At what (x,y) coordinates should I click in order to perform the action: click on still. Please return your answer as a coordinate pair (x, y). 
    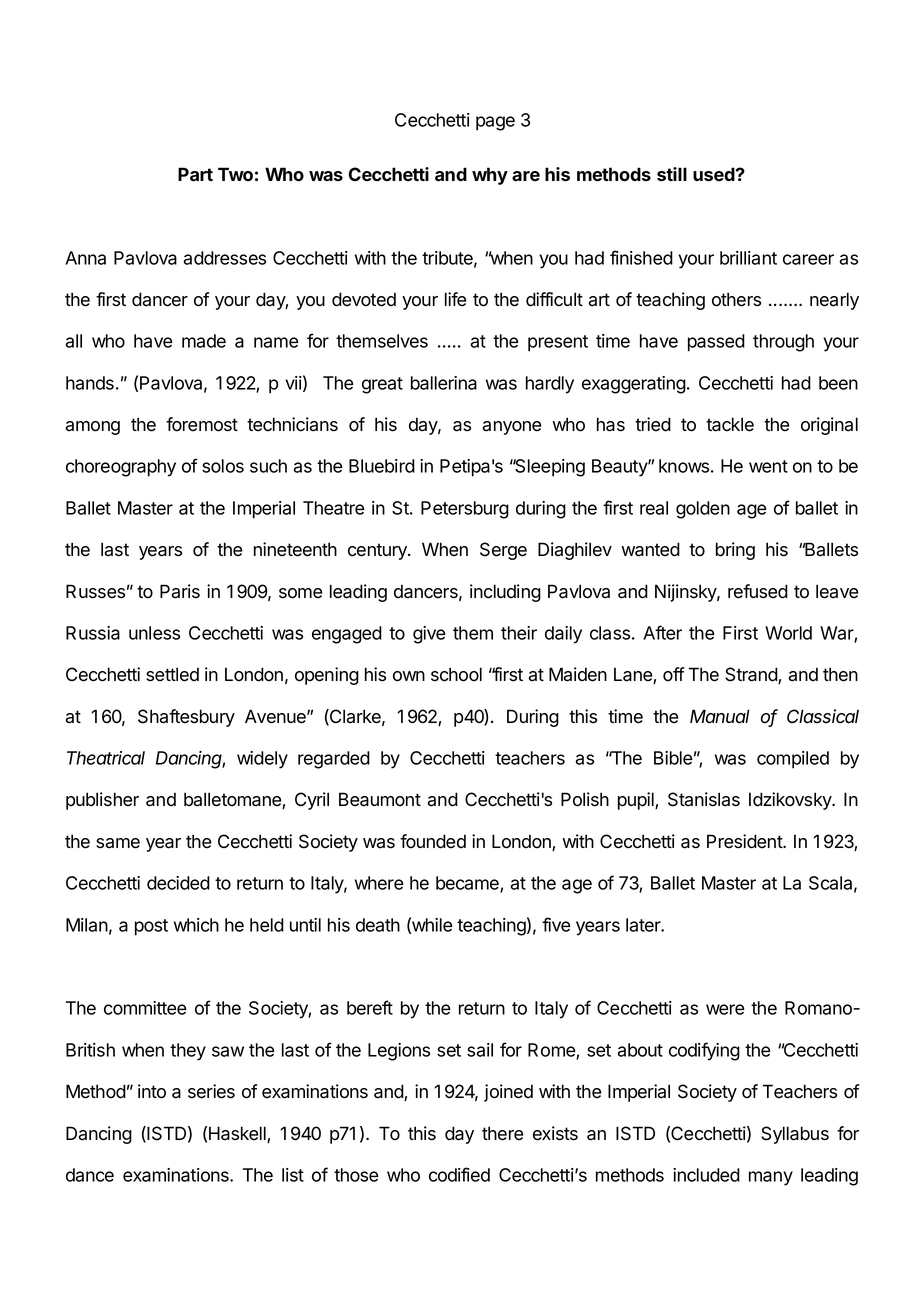
    Looking at the image, I should click on (672, 174).
